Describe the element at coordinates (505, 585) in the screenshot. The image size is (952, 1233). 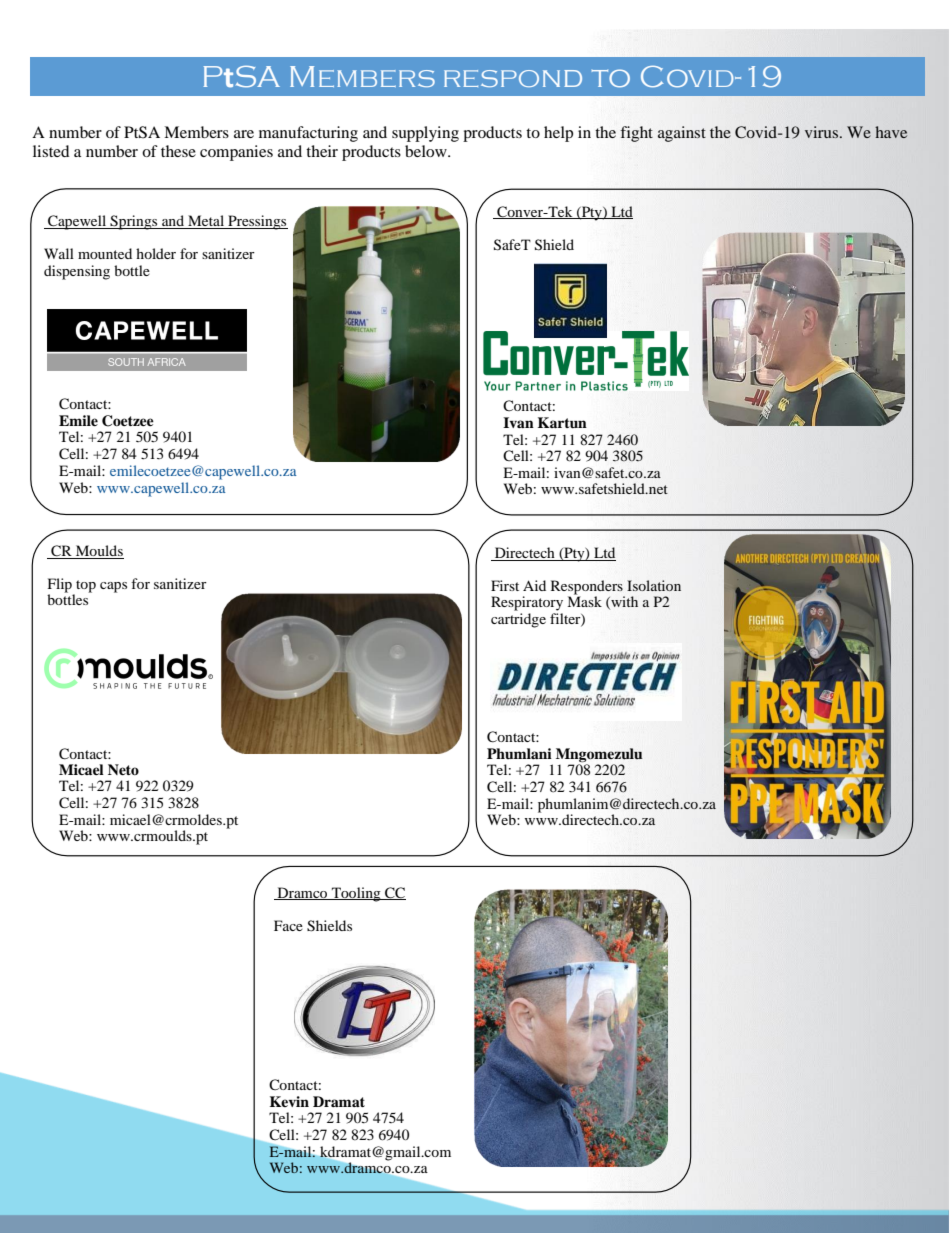
I see `First` at that location.
